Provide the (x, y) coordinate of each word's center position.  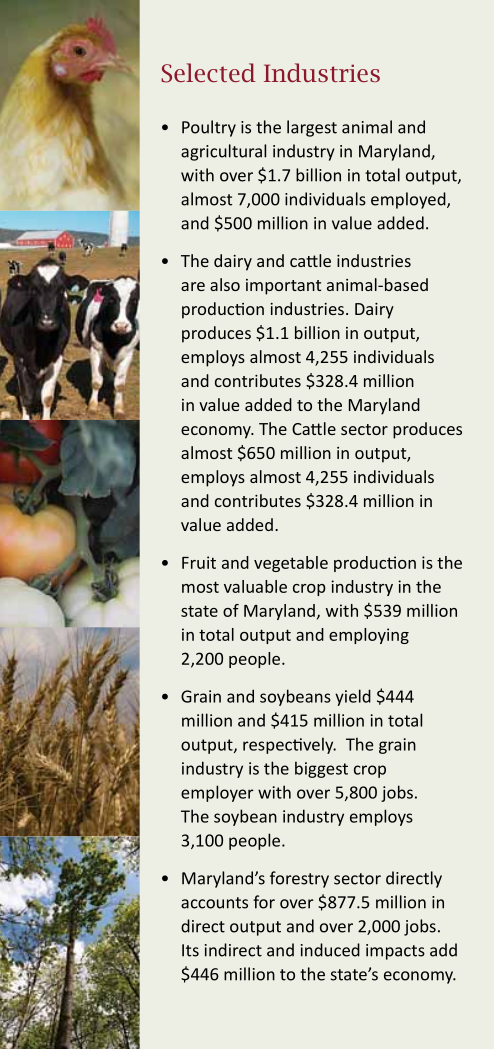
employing (369, 636)
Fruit (199, 562)
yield (353, 697)
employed (409, 200)
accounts (214, 903)
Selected (208, 73)
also (225, 284)
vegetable (291, 564)
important (283, 287)
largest (312, 128)
